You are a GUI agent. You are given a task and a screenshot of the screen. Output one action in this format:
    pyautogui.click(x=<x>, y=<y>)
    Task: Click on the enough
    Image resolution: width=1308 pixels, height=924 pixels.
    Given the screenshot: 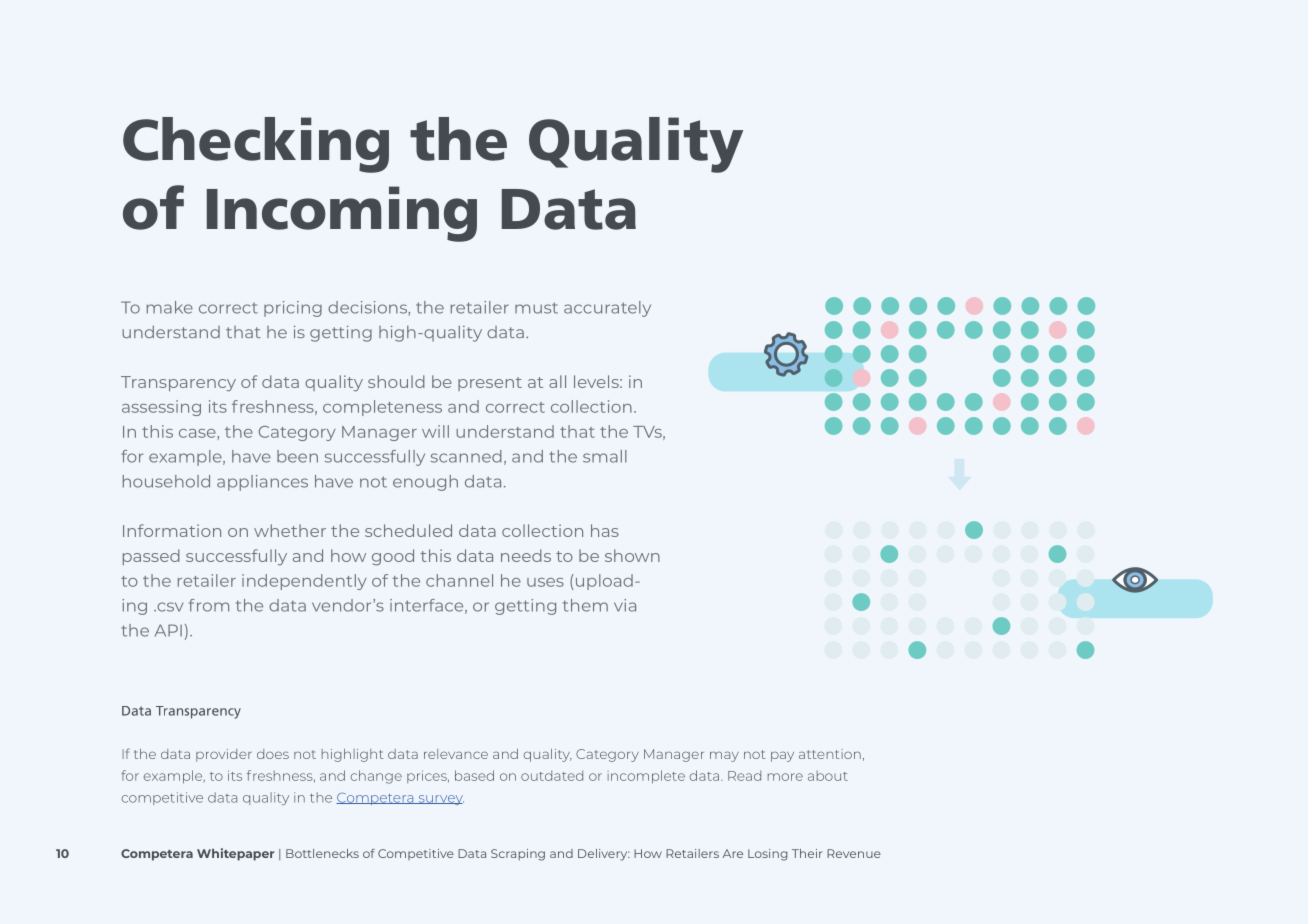 What is the action you would take?
    pyautogui.click(x=425, y=483)
